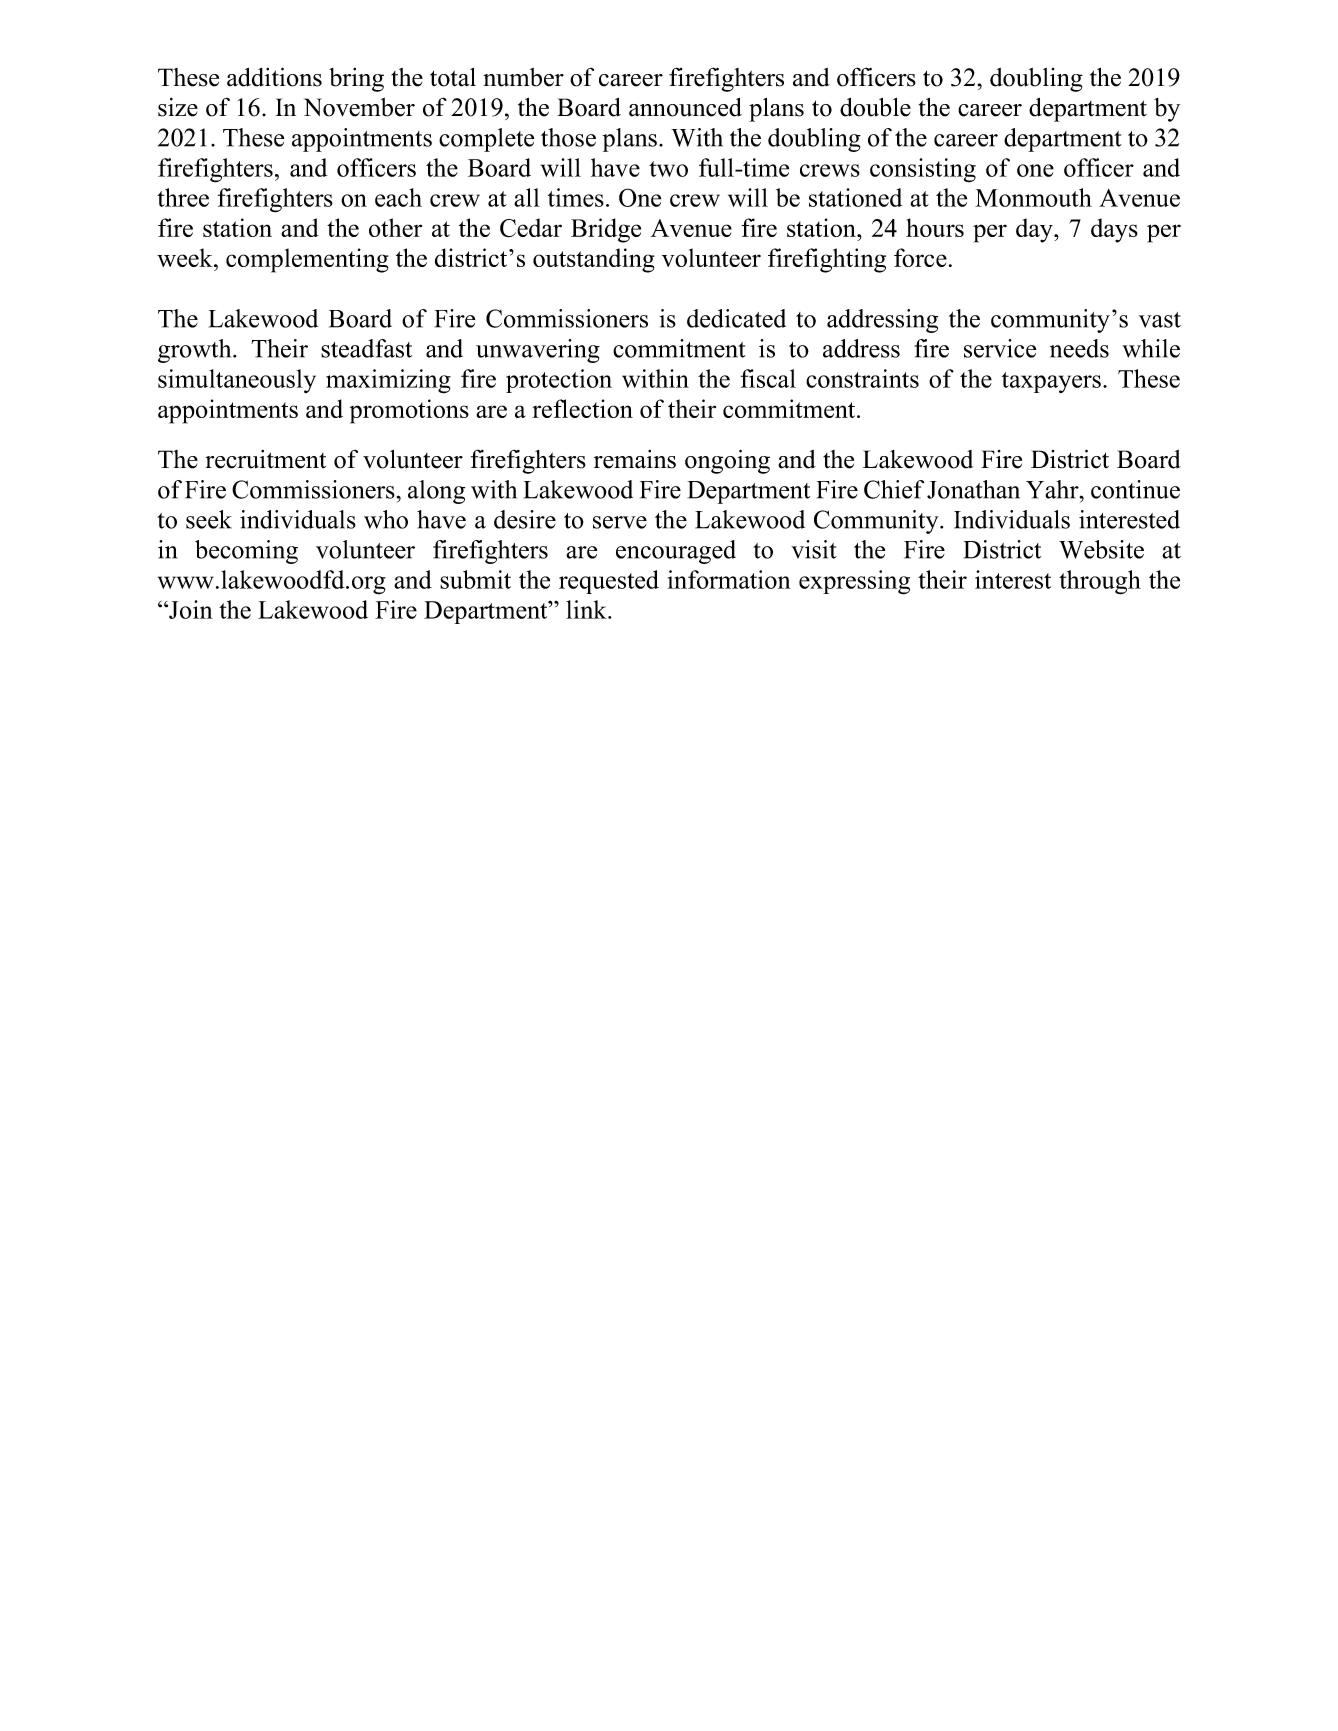  I want to click on steadfast, so click(366, 348).
